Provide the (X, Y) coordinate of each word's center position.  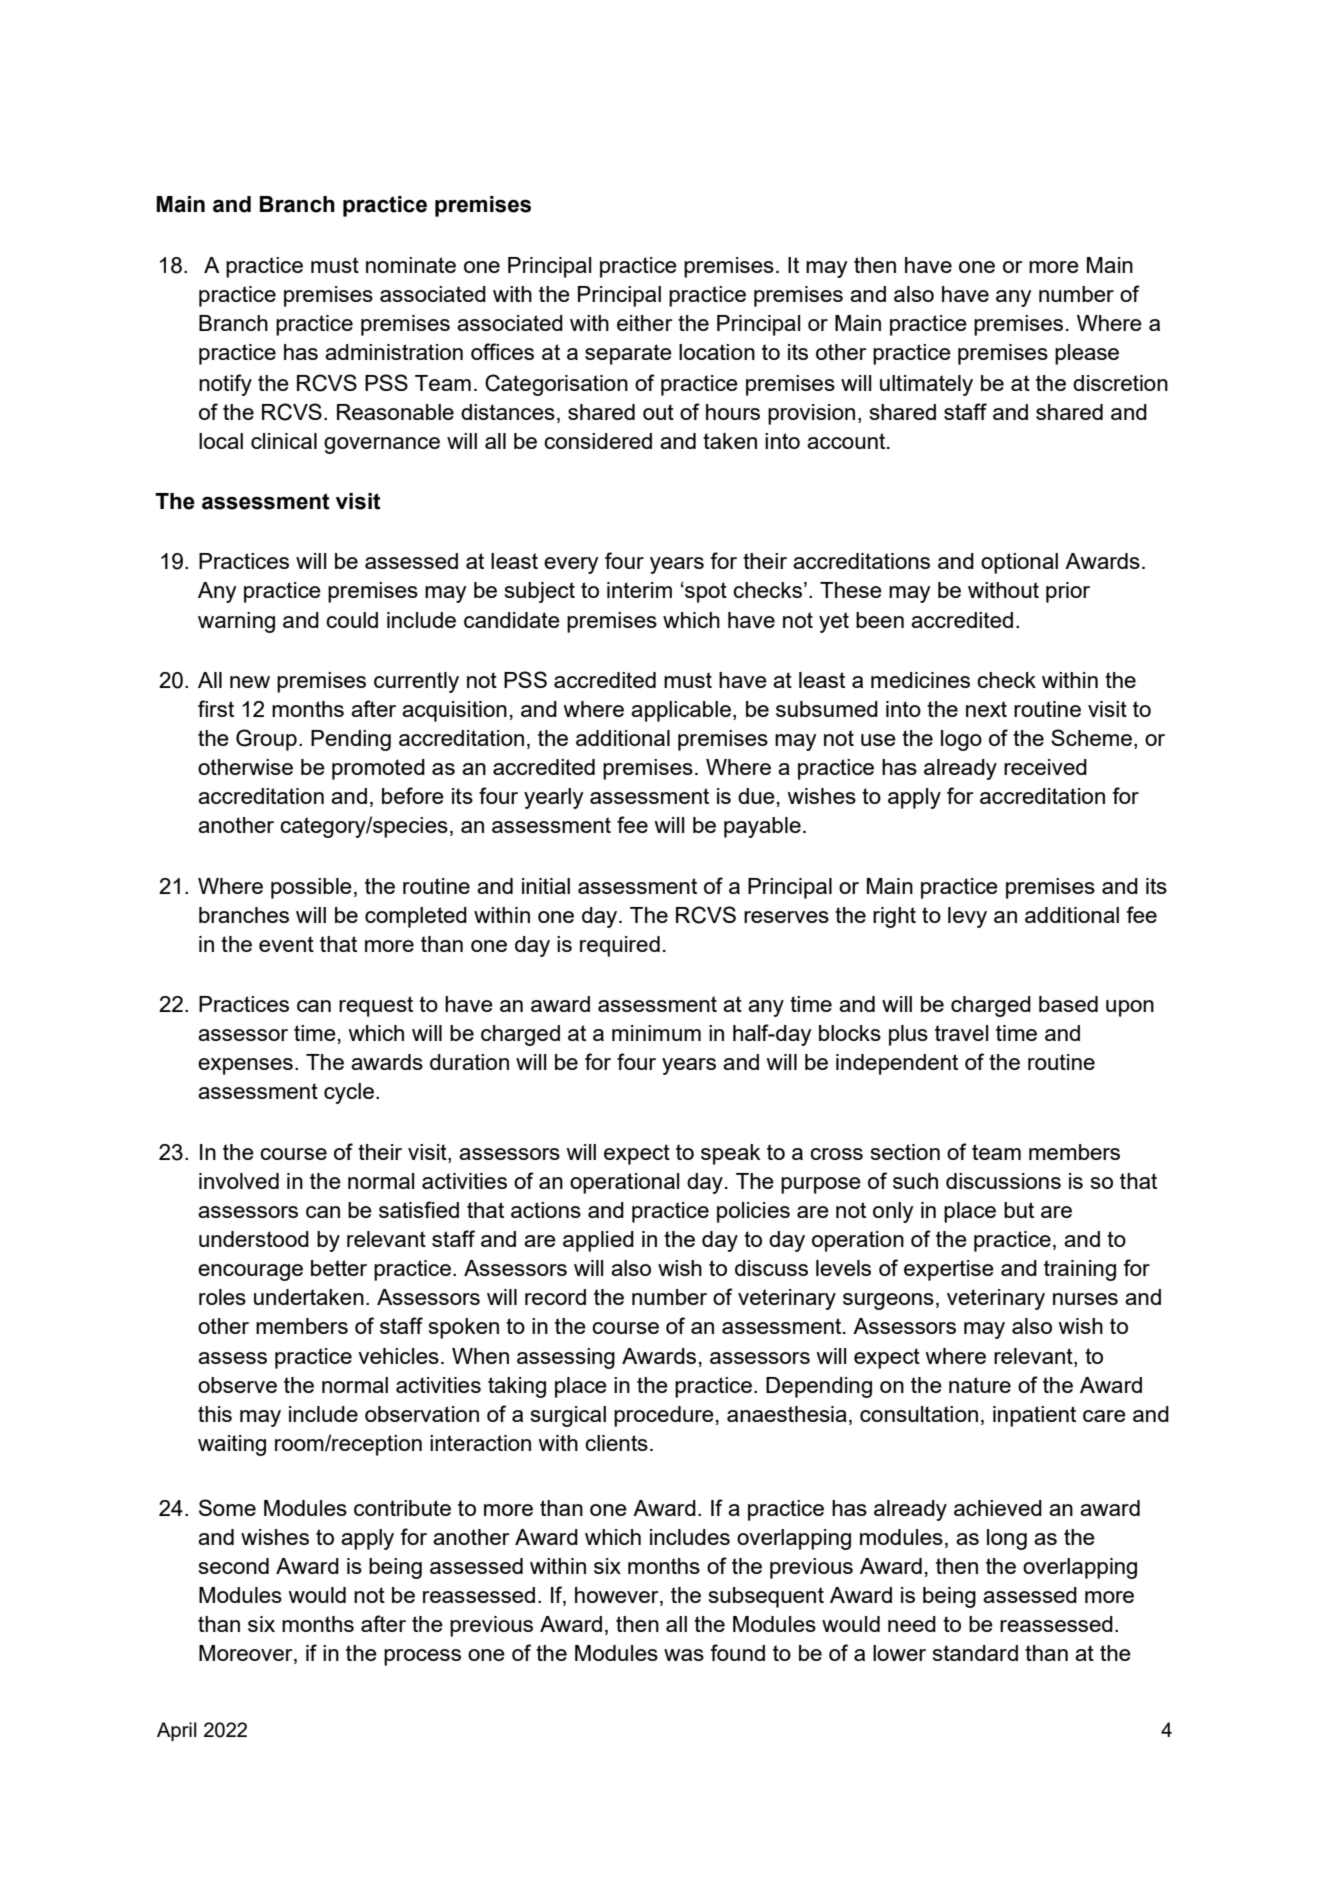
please (1087, 354)
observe (237, 1385)
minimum (656, 1033)
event (286, 944)
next (986, 709)
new (250, 682)
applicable (681, 711)
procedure (664, 1416)
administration (394, 352)
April (176, 1731)
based (1068, 1004)
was (684, 1655)
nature (980, 1385)
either (644, 323)
